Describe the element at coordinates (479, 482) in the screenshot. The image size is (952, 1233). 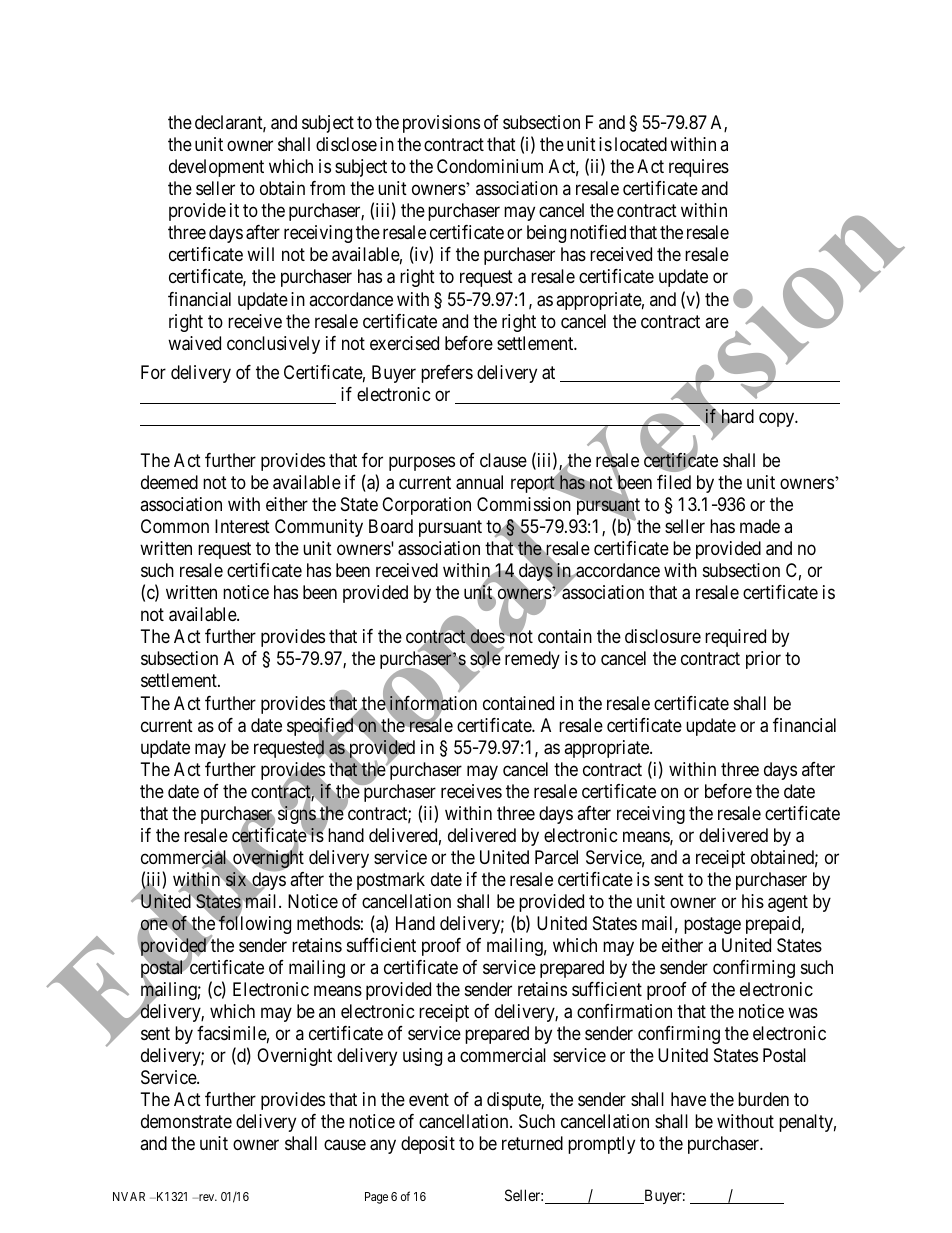
I see `annual` at that location.
